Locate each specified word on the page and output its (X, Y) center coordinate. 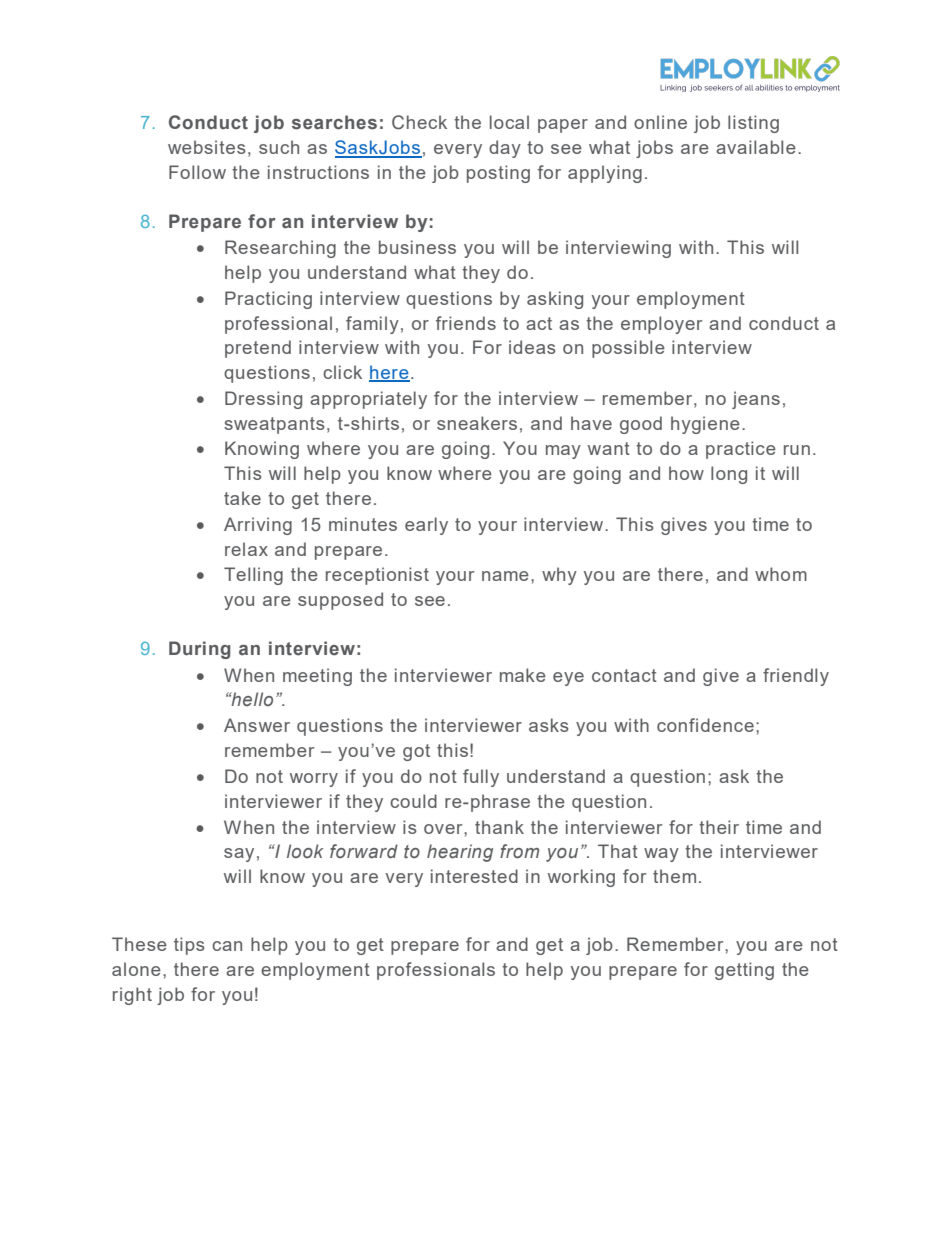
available (756, 147)
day (505, 149)
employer (661, 325)
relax (246, 549)
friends (466, 323)
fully (481, 778)
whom (781, 574)
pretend (258, 349)
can (227, 946)
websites (207, 147)
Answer (257, 725)
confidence (705, 725)
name (505, 576)
